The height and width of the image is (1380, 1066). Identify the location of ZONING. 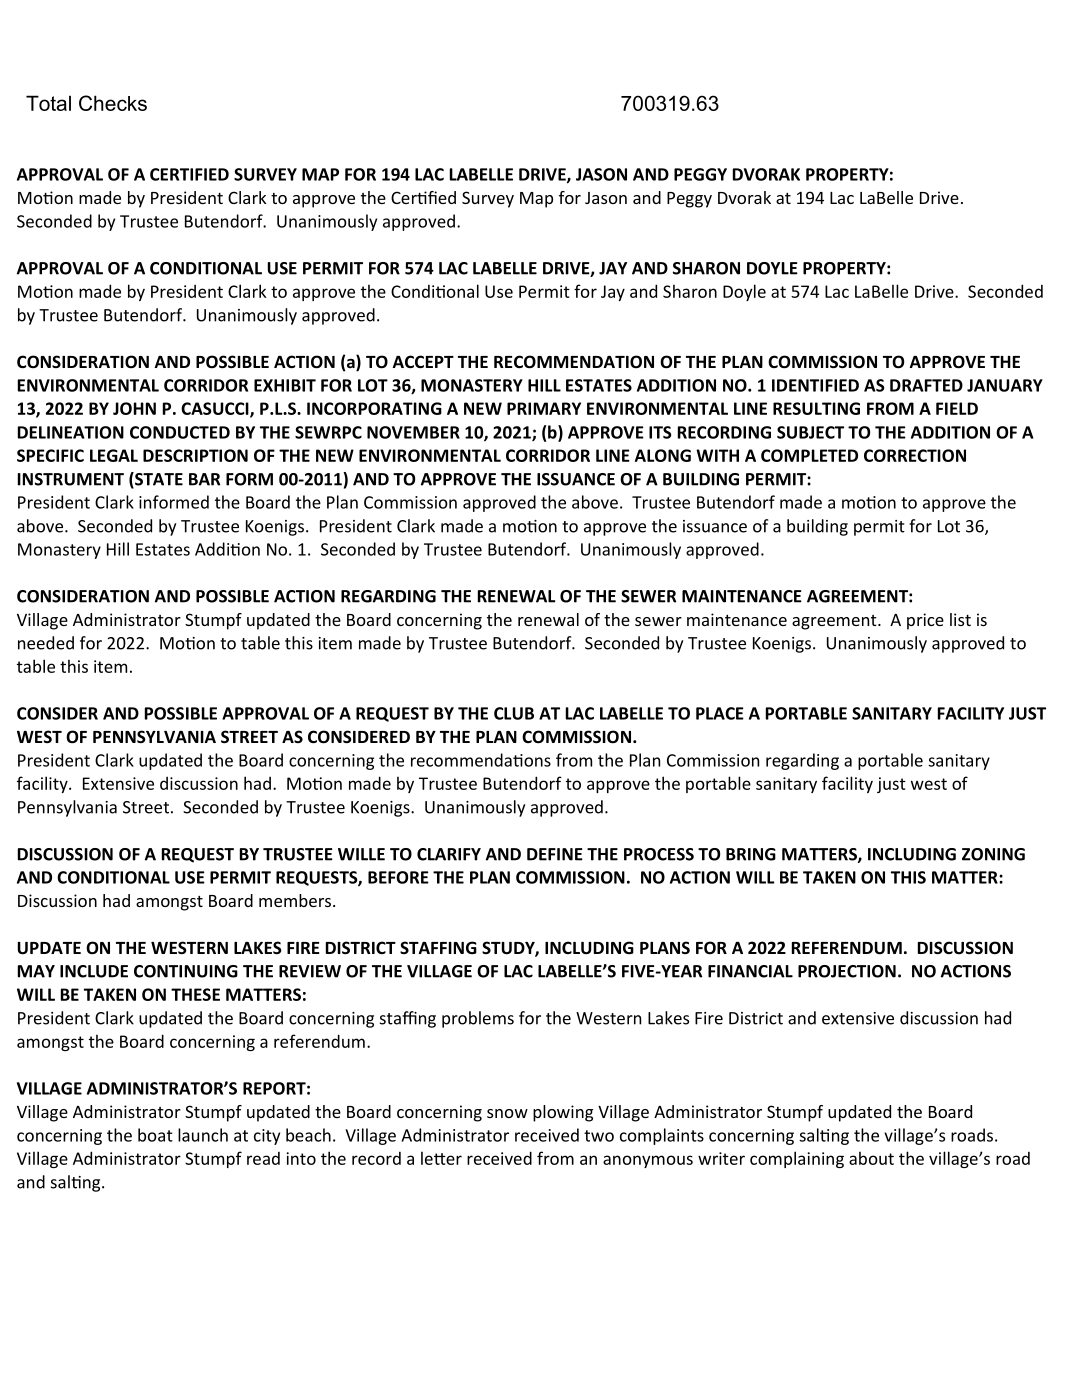
(993, 854).
